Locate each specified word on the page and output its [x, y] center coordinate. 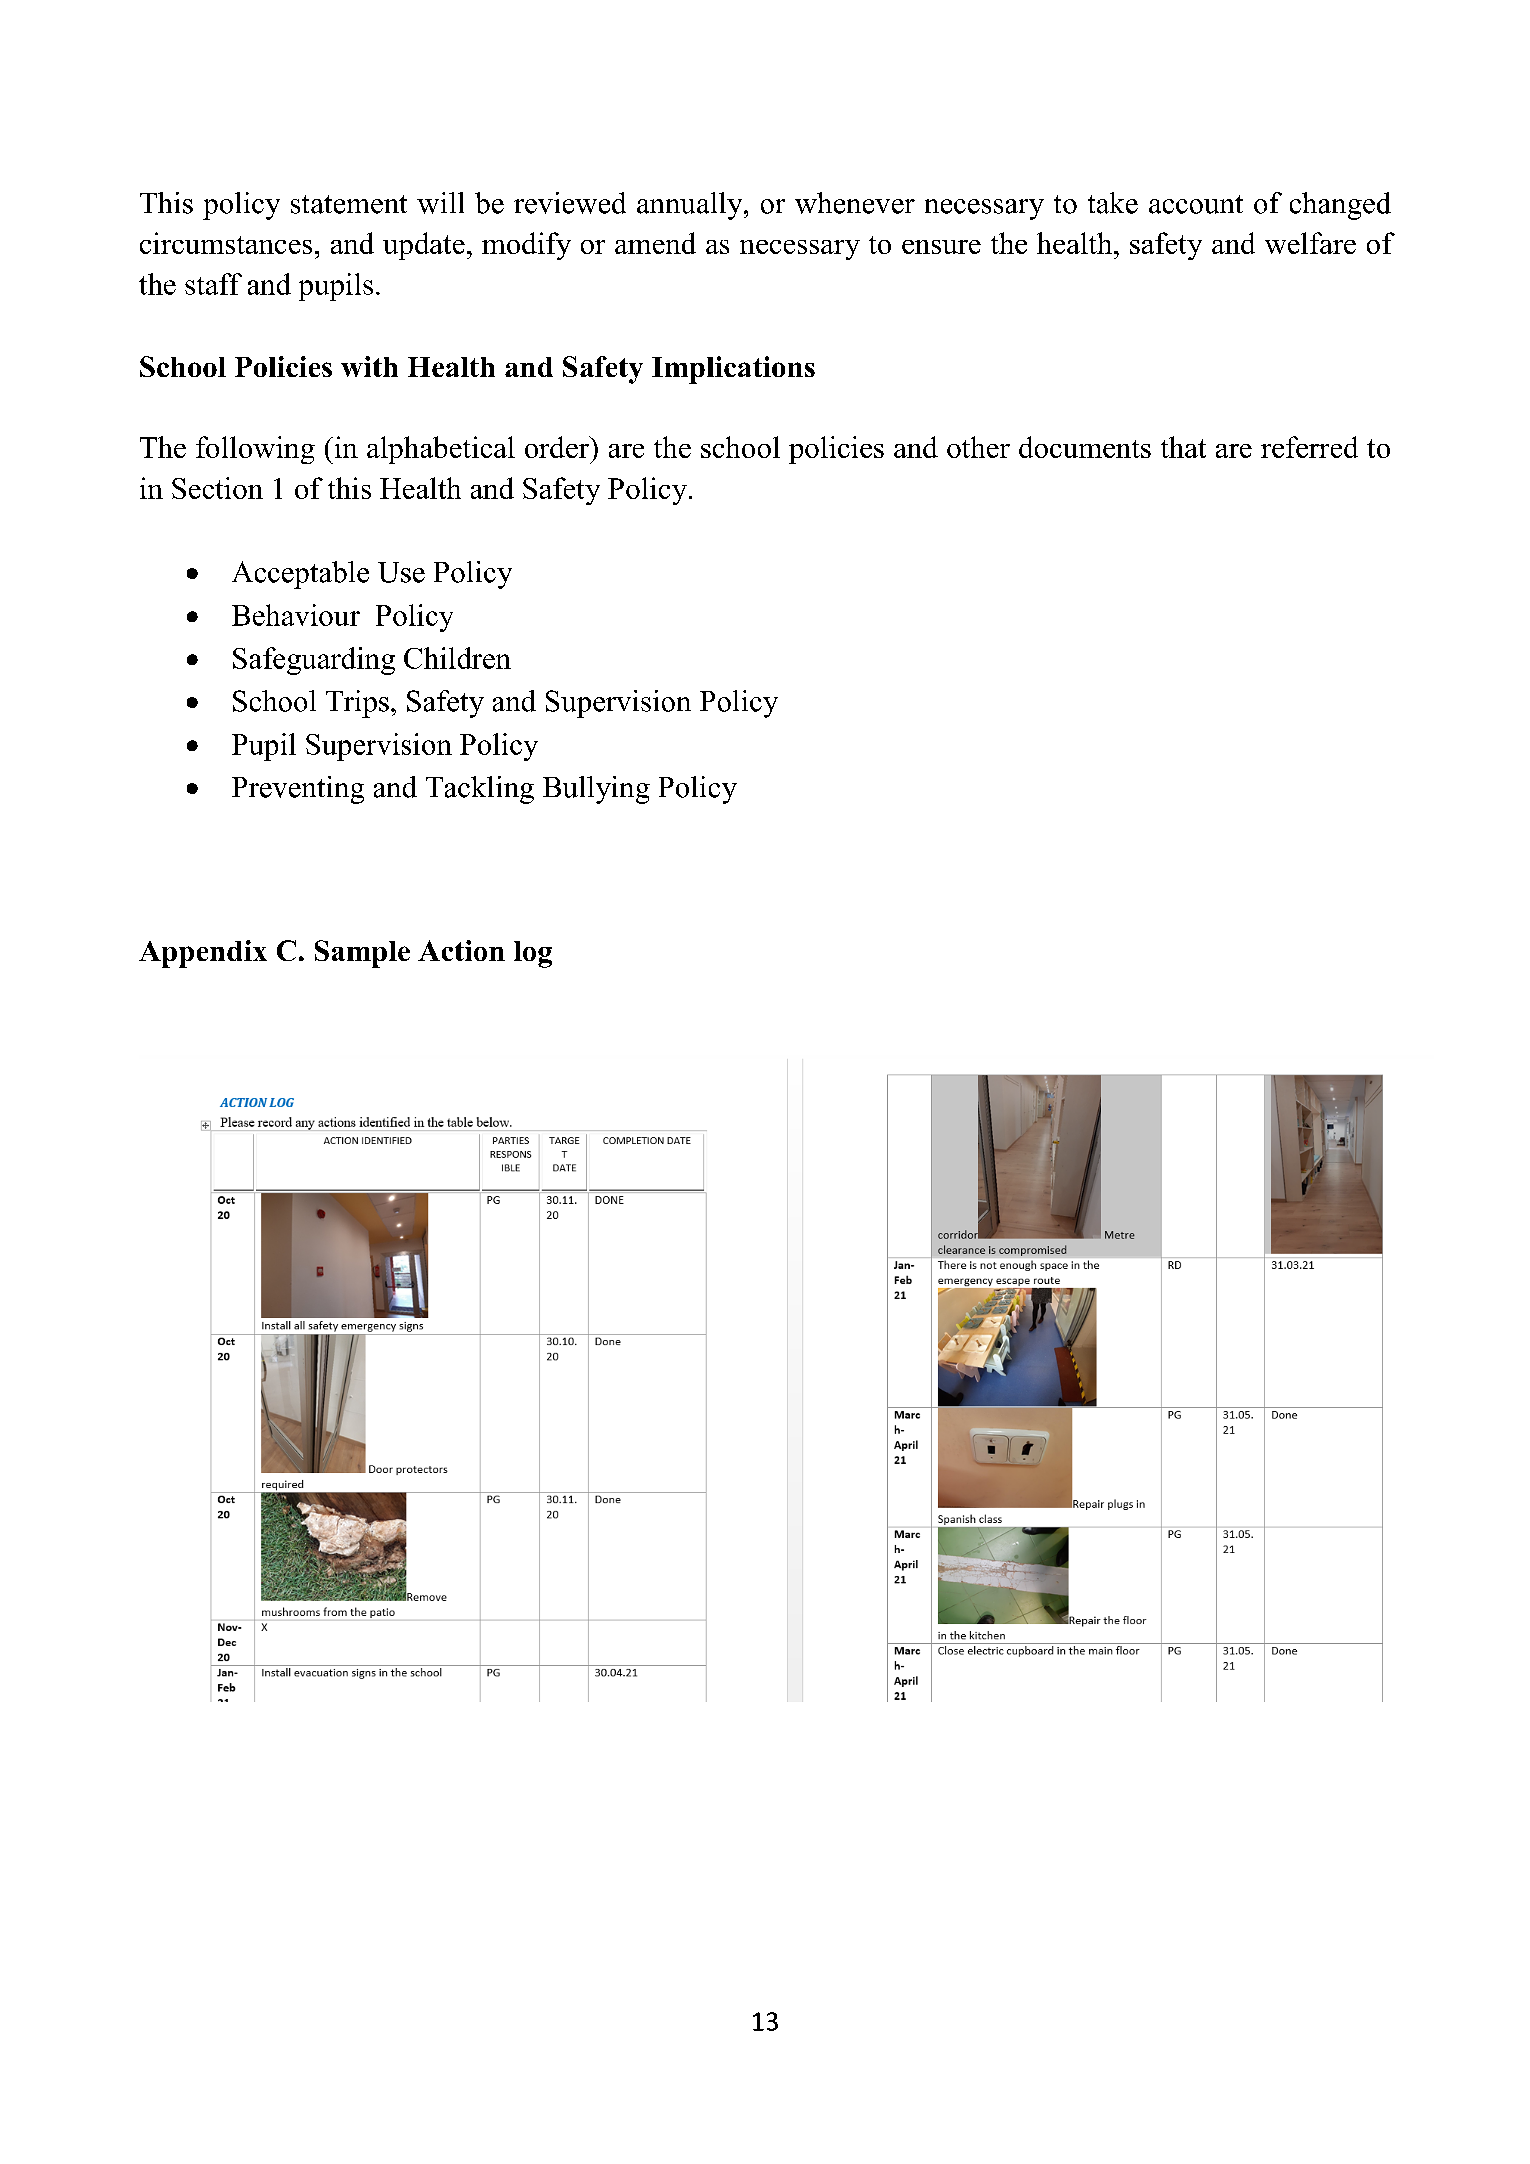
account [1196, 204]
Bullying [596, 790]
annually [691, 206]
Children [457, 658]
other [978, 447]
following [255, 450]
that [1183, 447]
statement [349, 204]
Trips [357, 704]
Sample [362, 954]
